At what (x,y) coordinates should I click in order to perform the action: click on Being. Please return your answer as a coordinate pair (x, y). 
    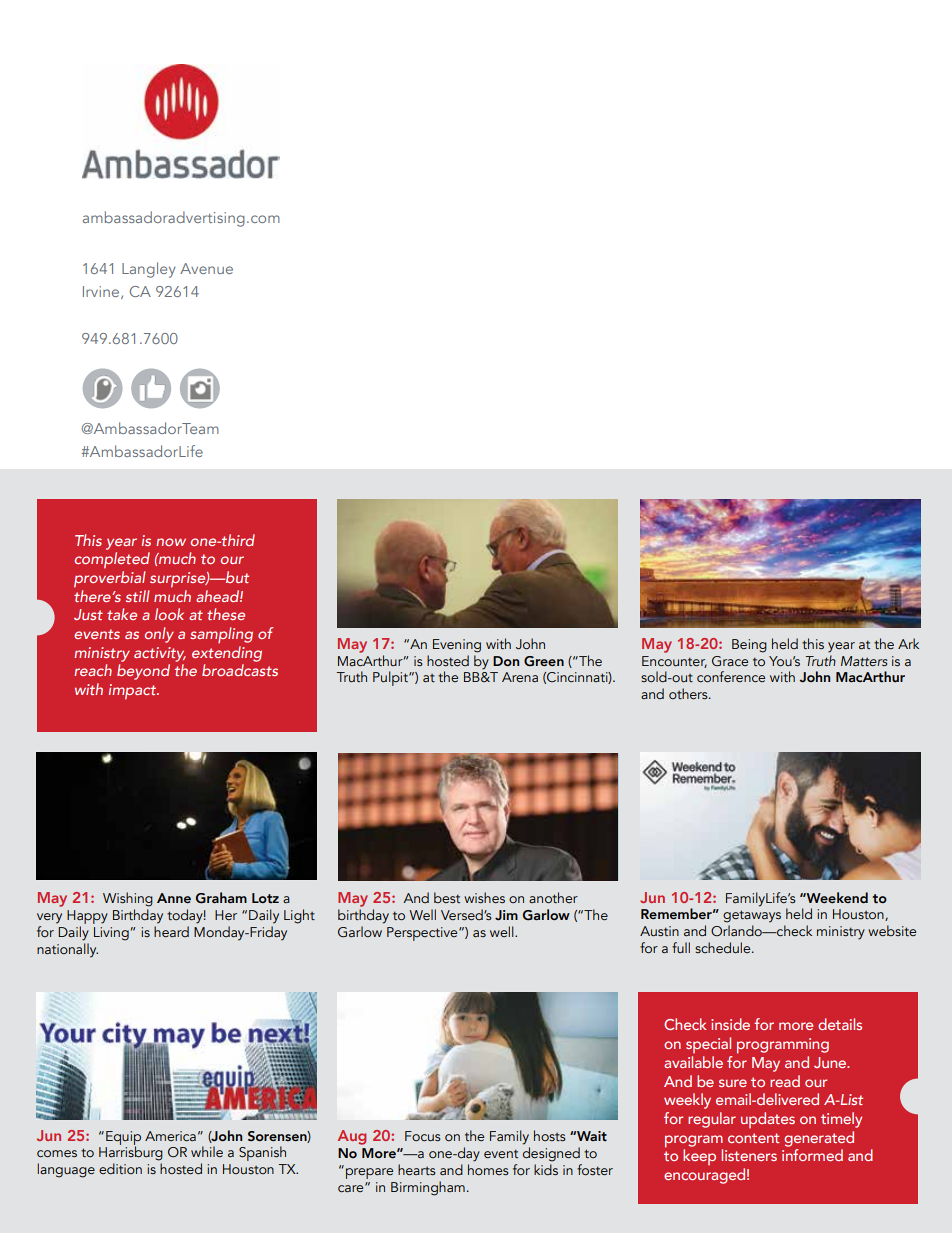
    Looking at the image, I should click on (749, 646).
